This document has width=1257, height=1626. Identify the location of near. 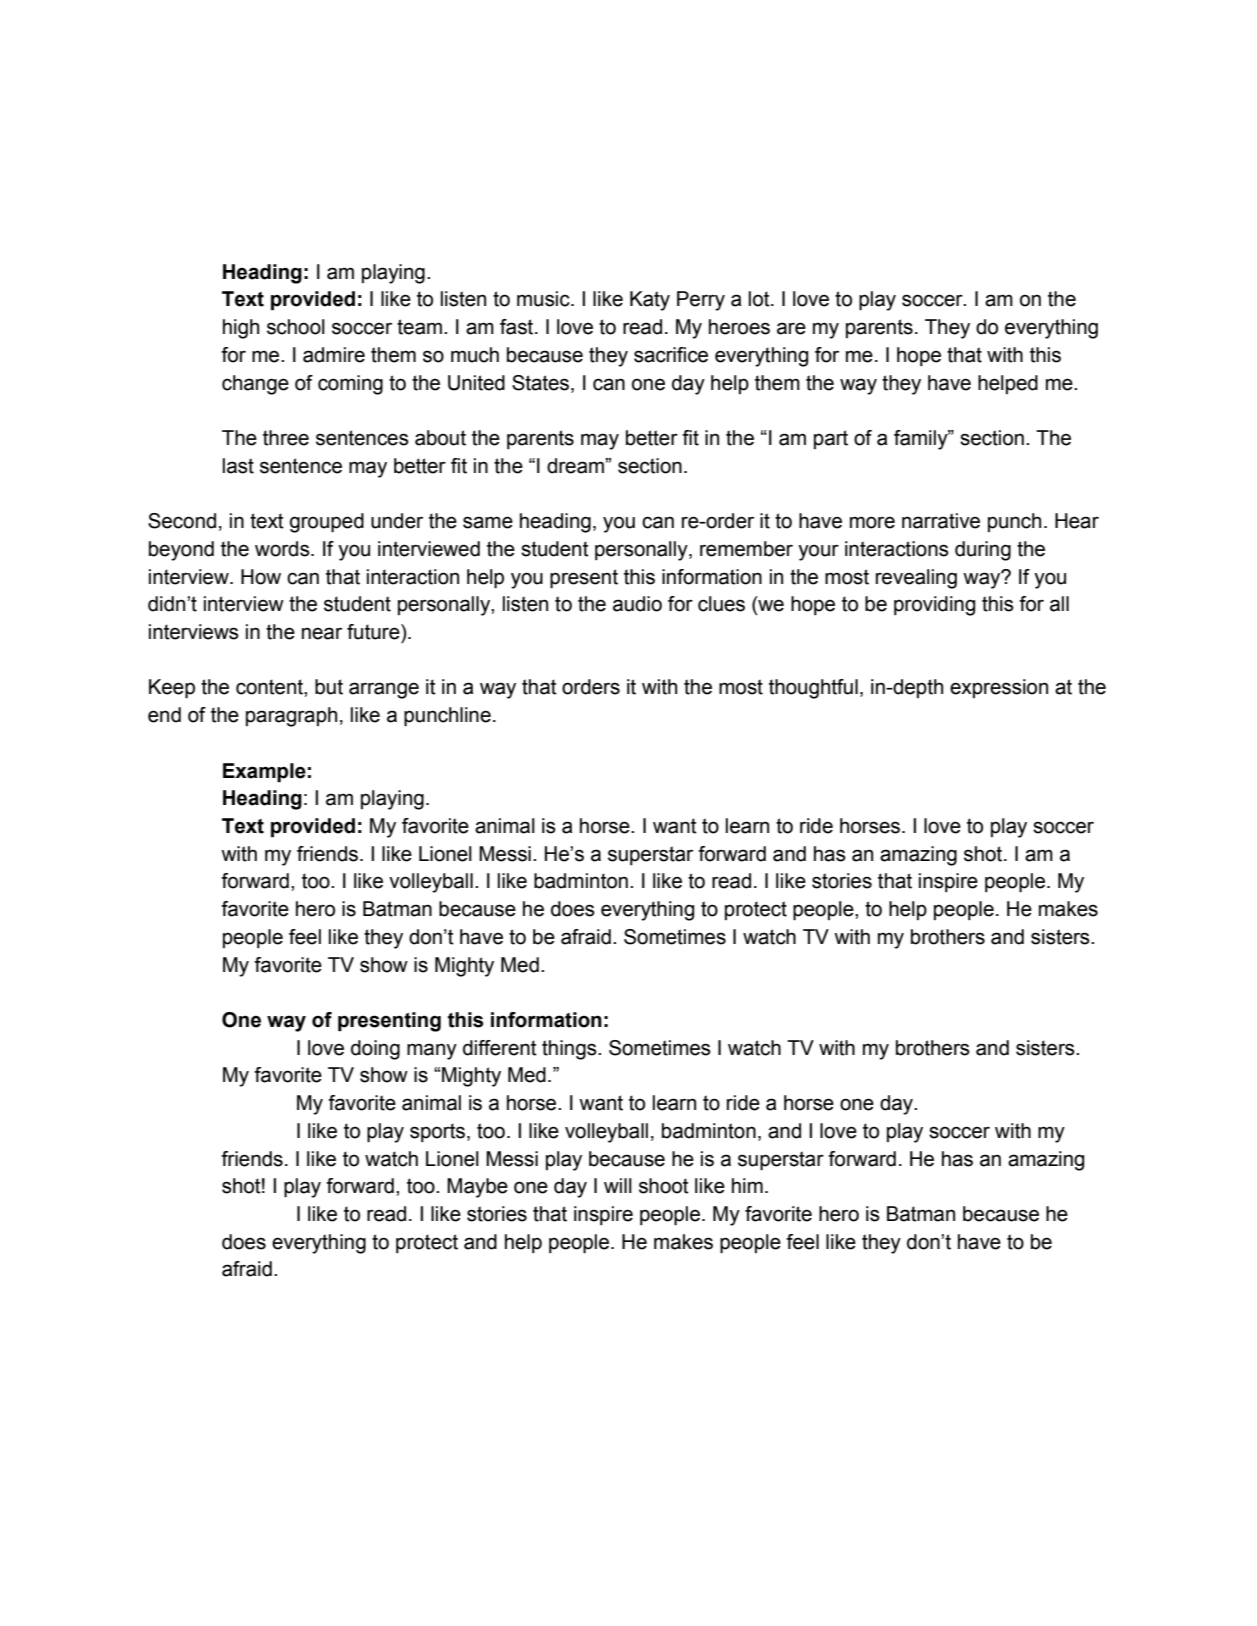
(322, 633).
